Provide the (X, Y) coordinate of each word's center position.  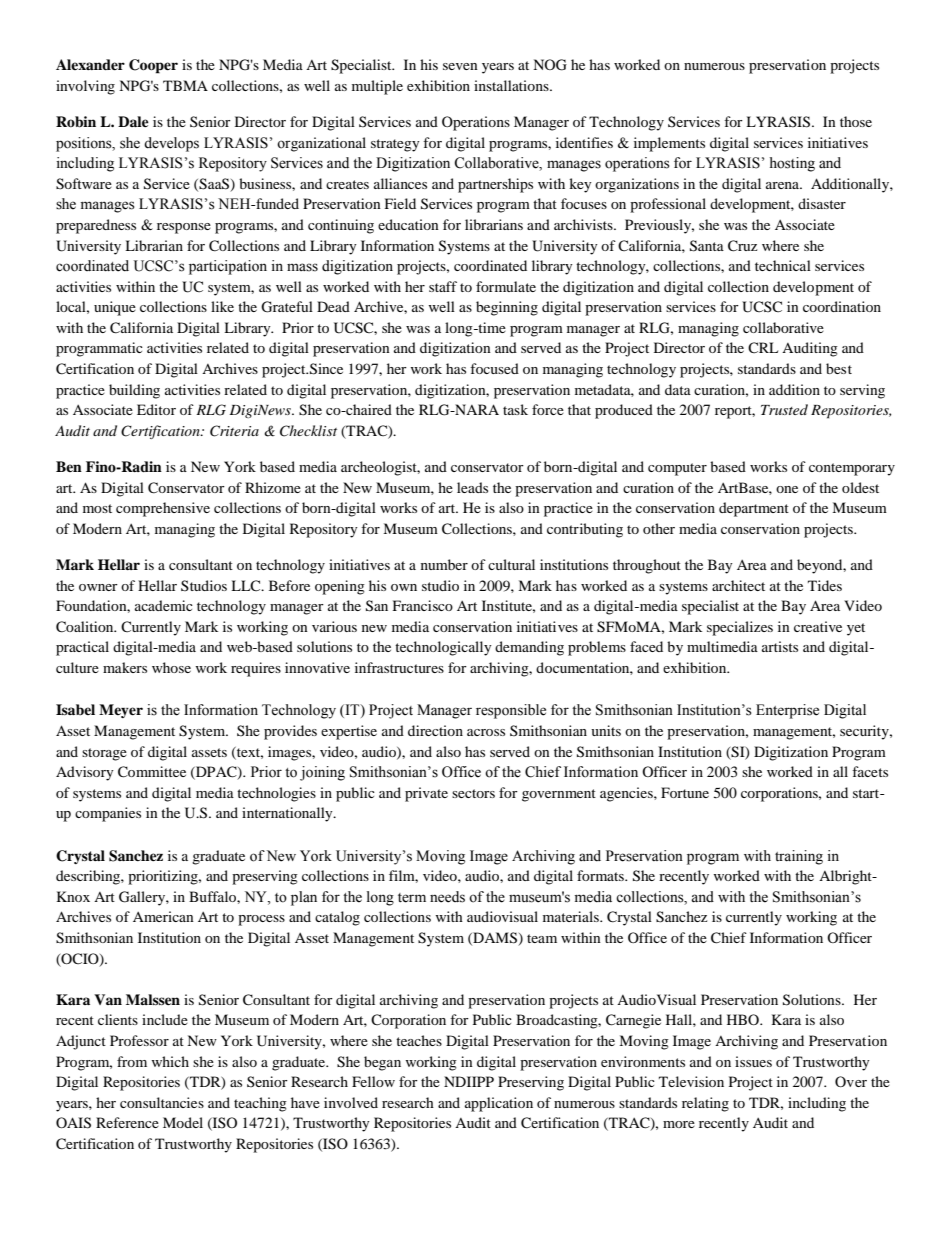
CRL (763, 347)
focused (494, 368)
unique (115, 308)
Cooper (153, 66)
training (799, 857)
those (856, 121)
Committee (152, 772)
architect (738, 585)
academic (164, 605)
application (499, 1104)
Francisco (423, 605)
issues (753, 1061)
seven (460, 66)
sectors (473, 793)
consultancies (162, 1102)
